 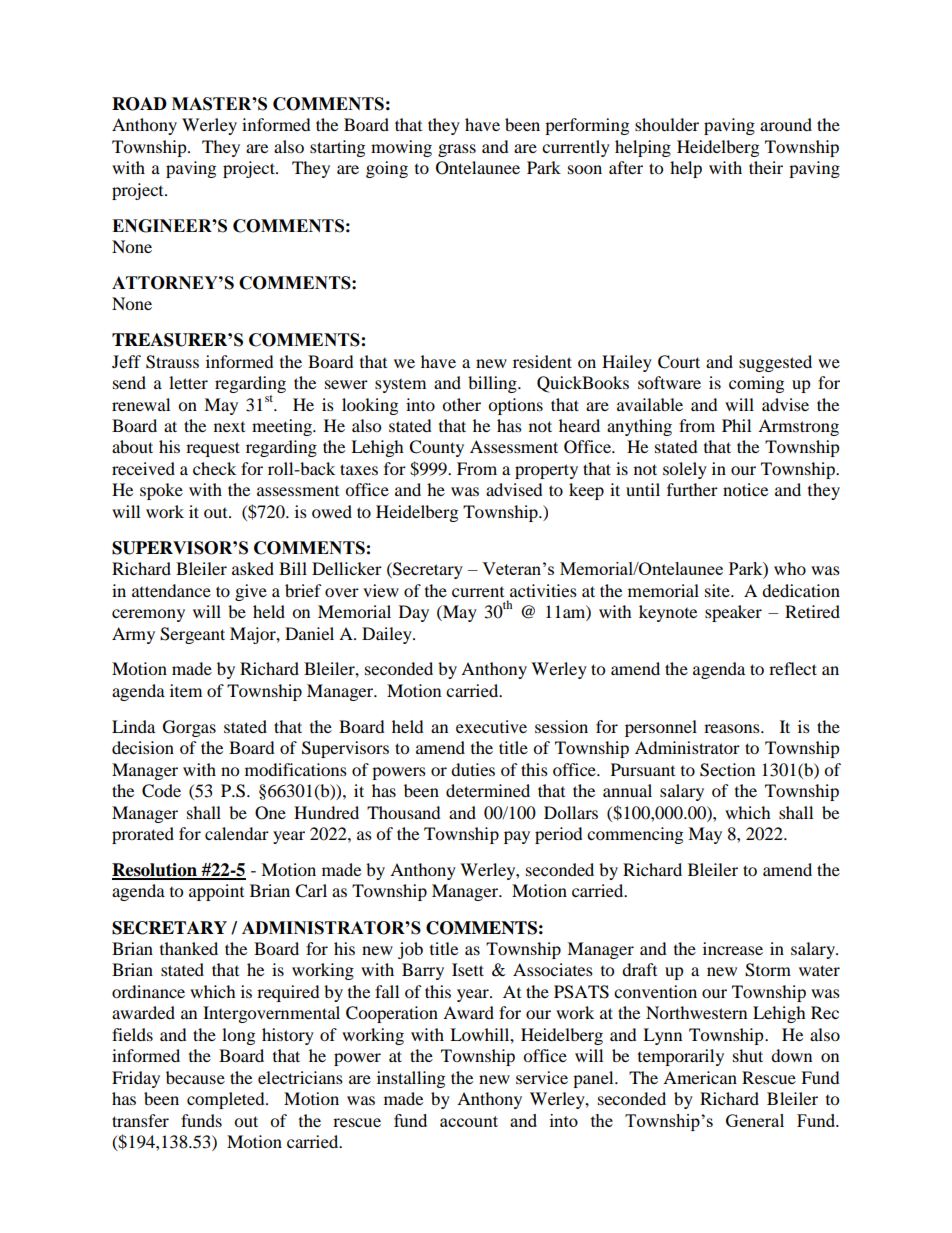 I want to click on Sergeant, so click(x=192, y=635).
